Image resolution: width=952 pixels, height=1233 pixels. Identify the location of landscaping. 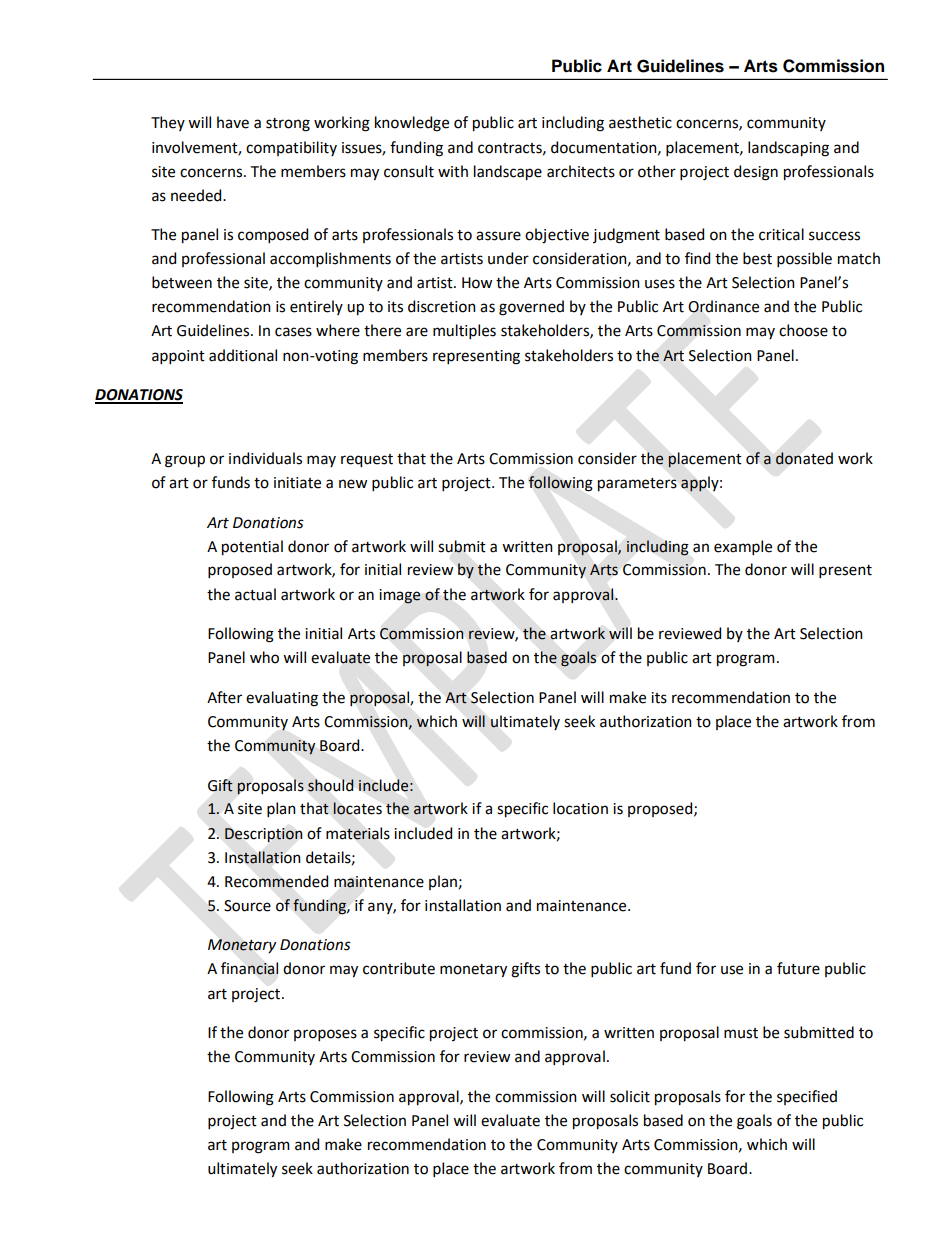
(788, 149).
